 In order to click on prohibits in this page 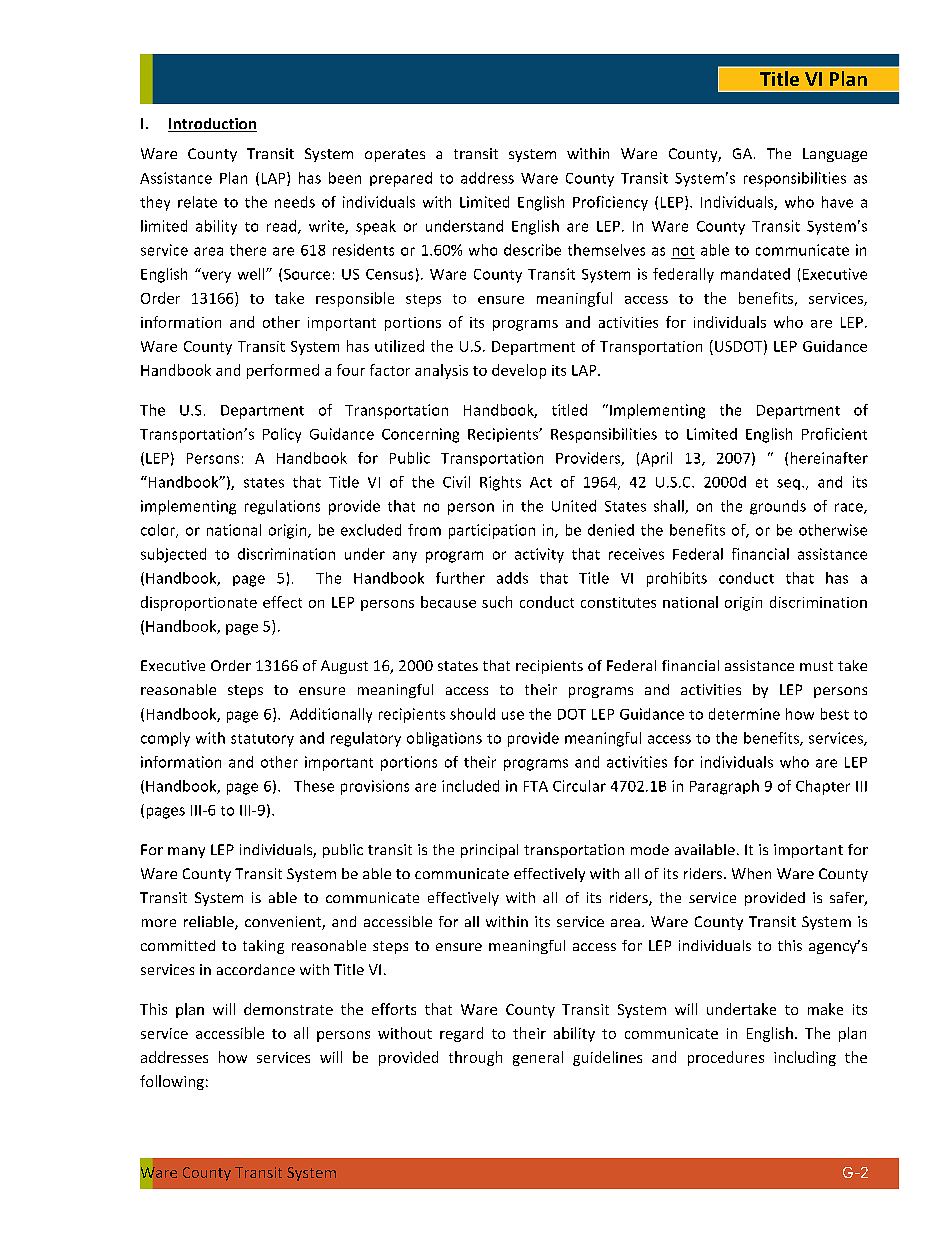, I will do `click(677, 579)`.
